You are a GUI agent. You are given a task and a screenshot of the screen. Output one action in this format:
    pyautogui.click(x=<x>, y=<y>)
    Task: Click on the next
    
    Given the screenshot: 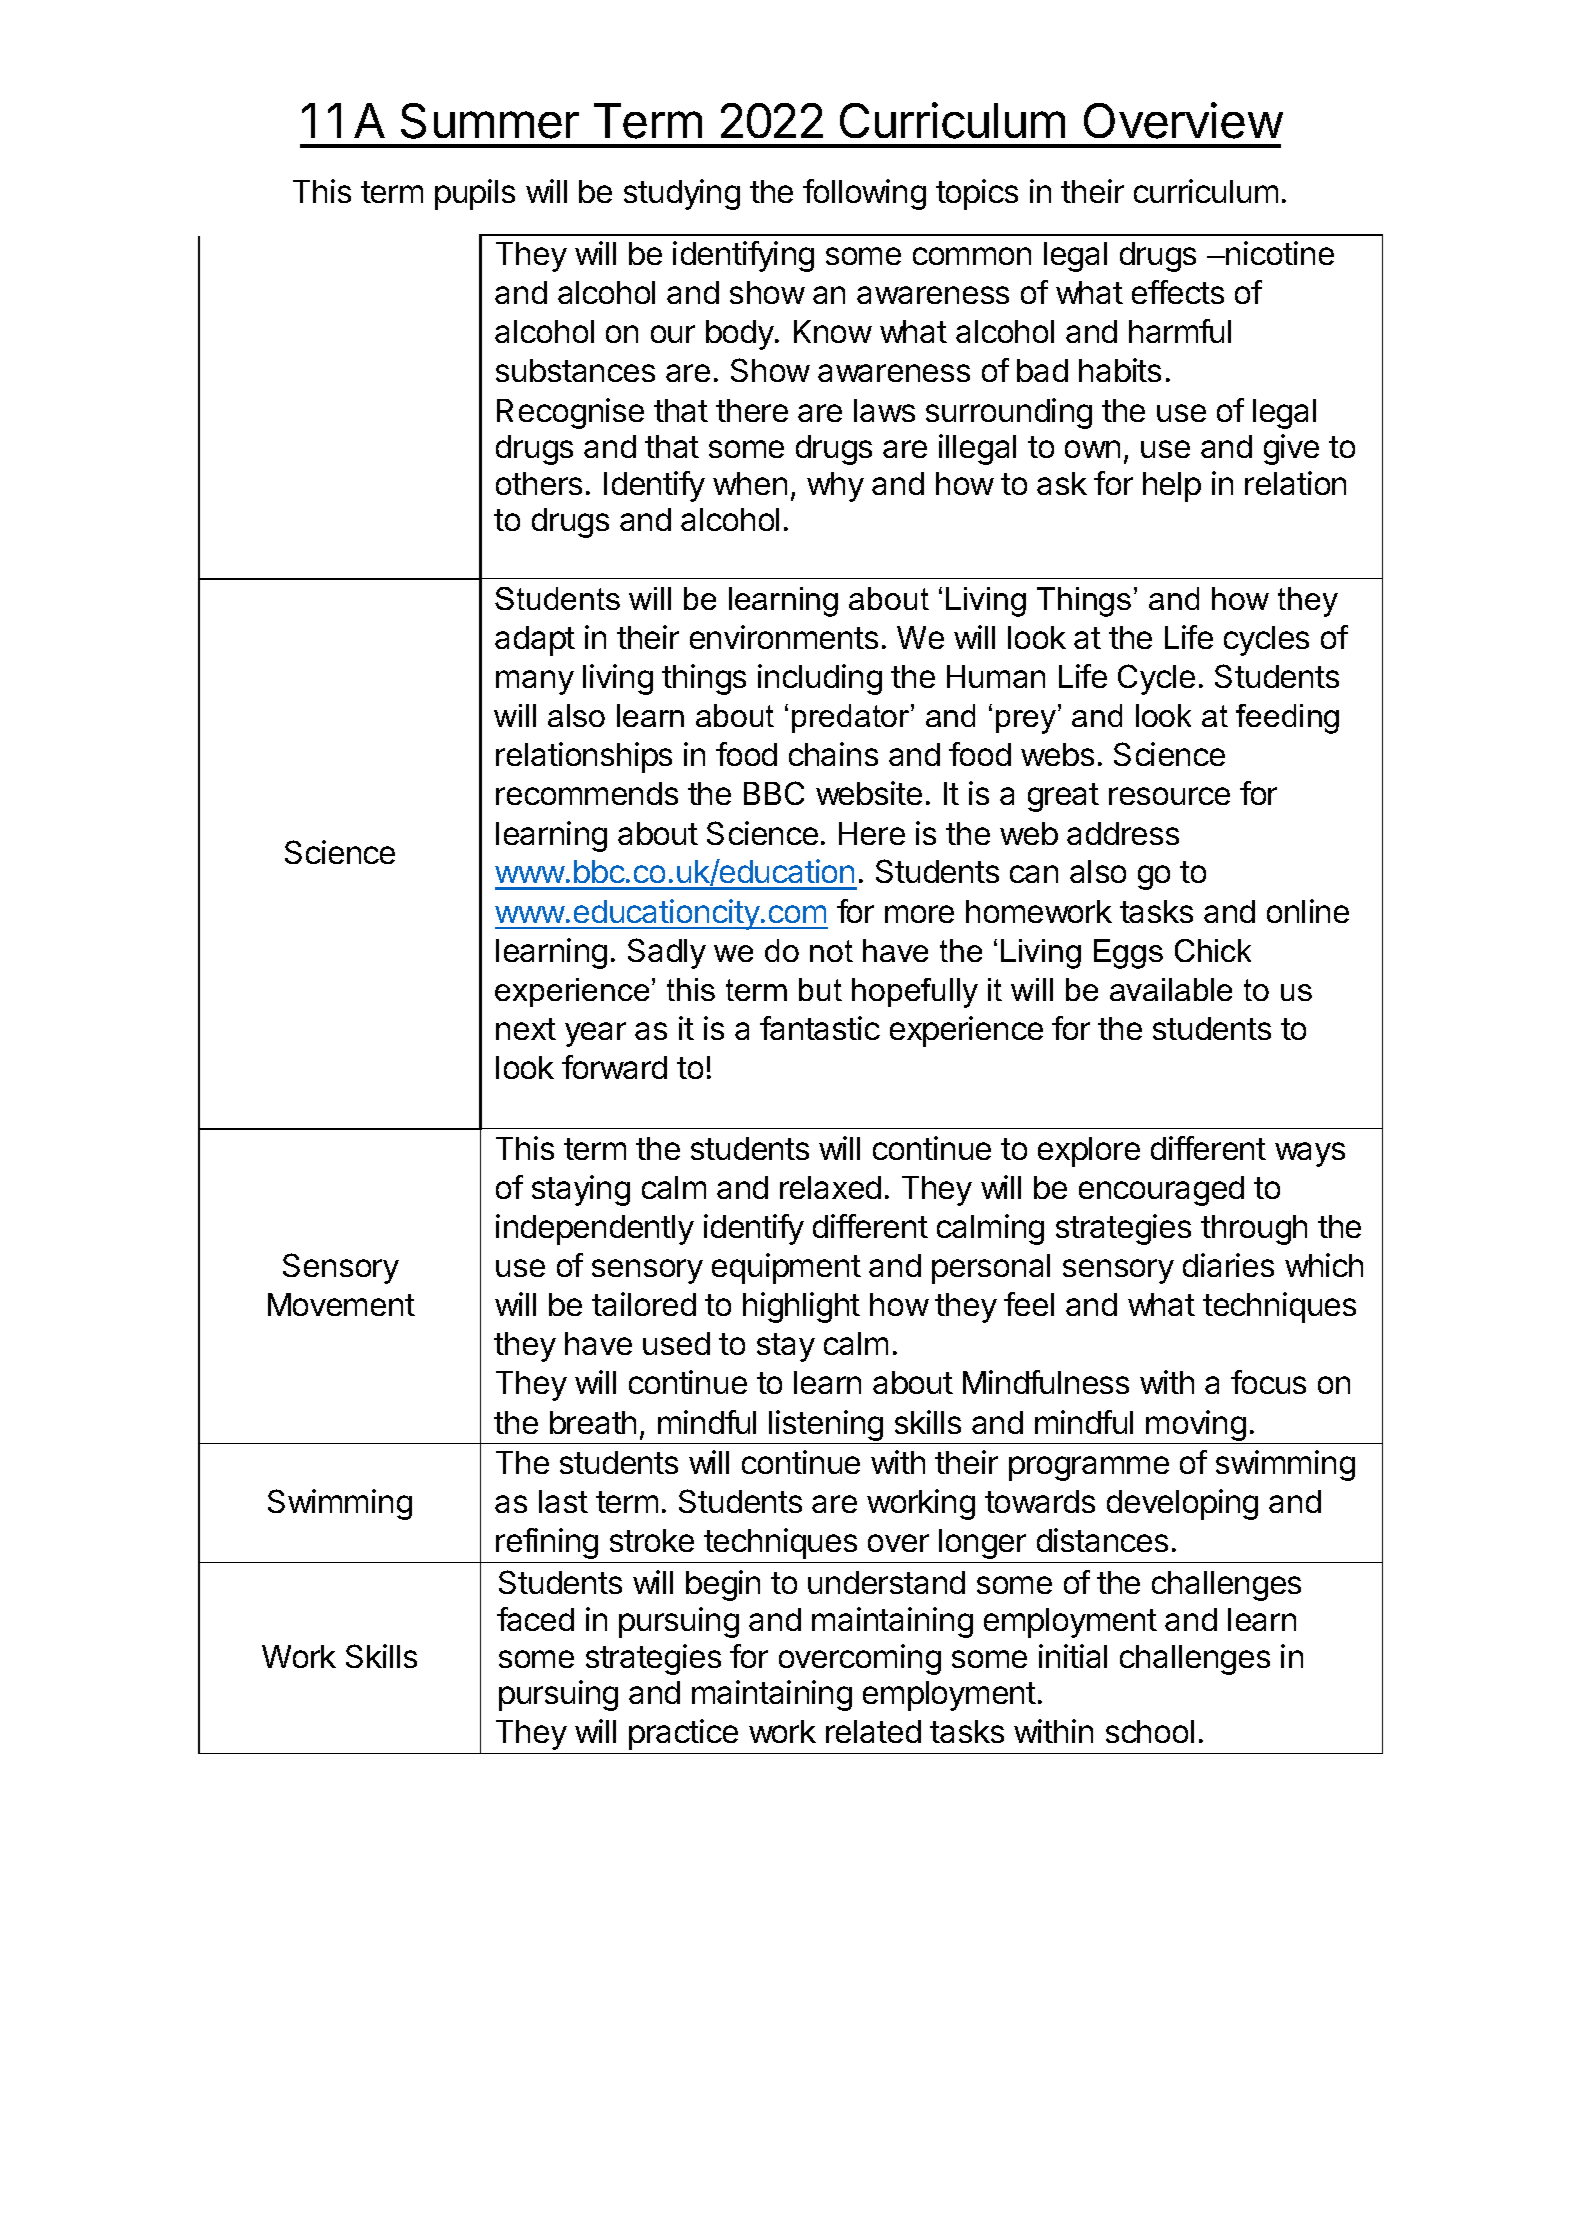 What is the action you would take?
    pyautogui.click(x=526, y=1029)
